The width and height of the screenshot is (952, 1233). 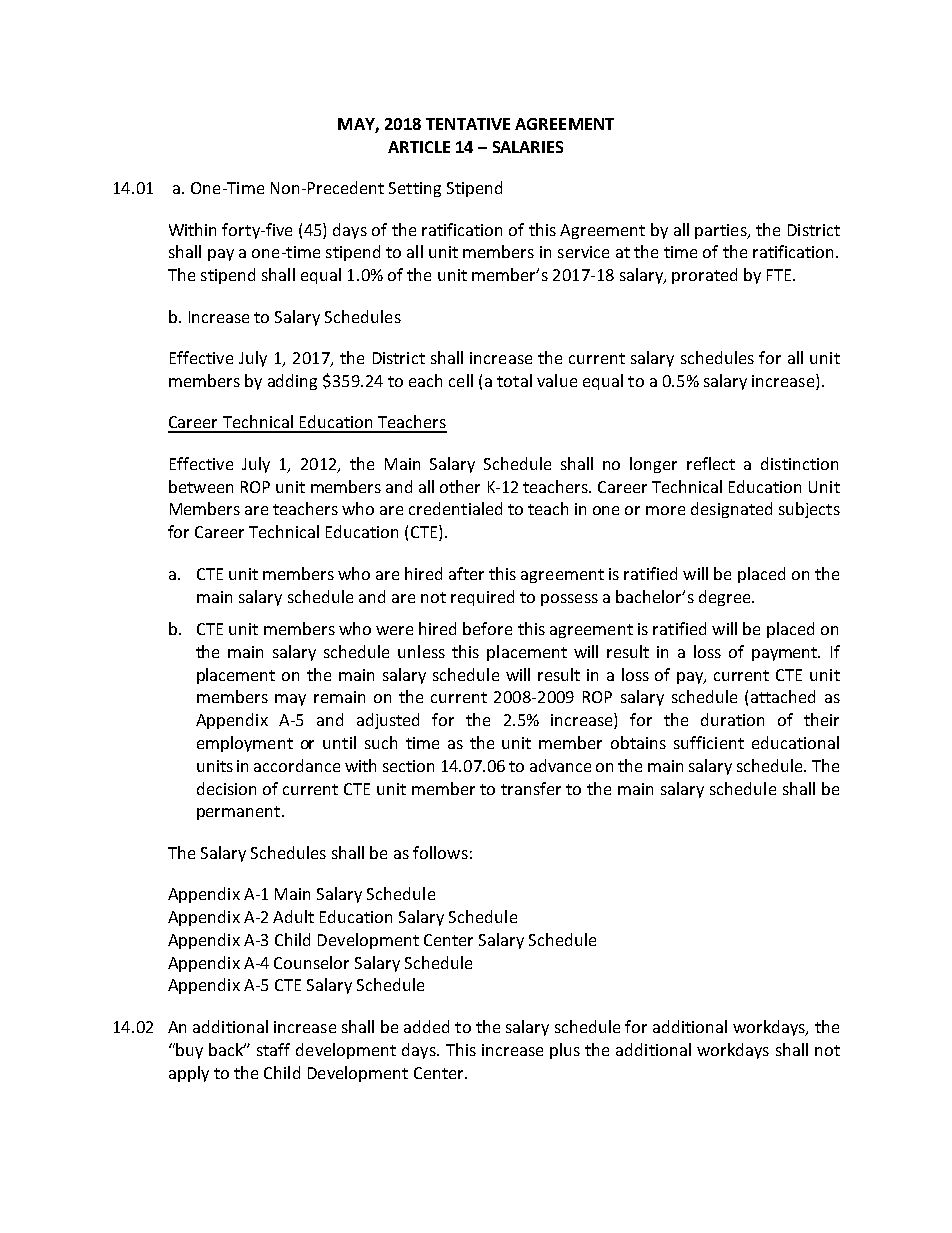 What do you see at coordinates (726, 598) in the screenshot?
I see `degree` at bounding box center [726, 598].
